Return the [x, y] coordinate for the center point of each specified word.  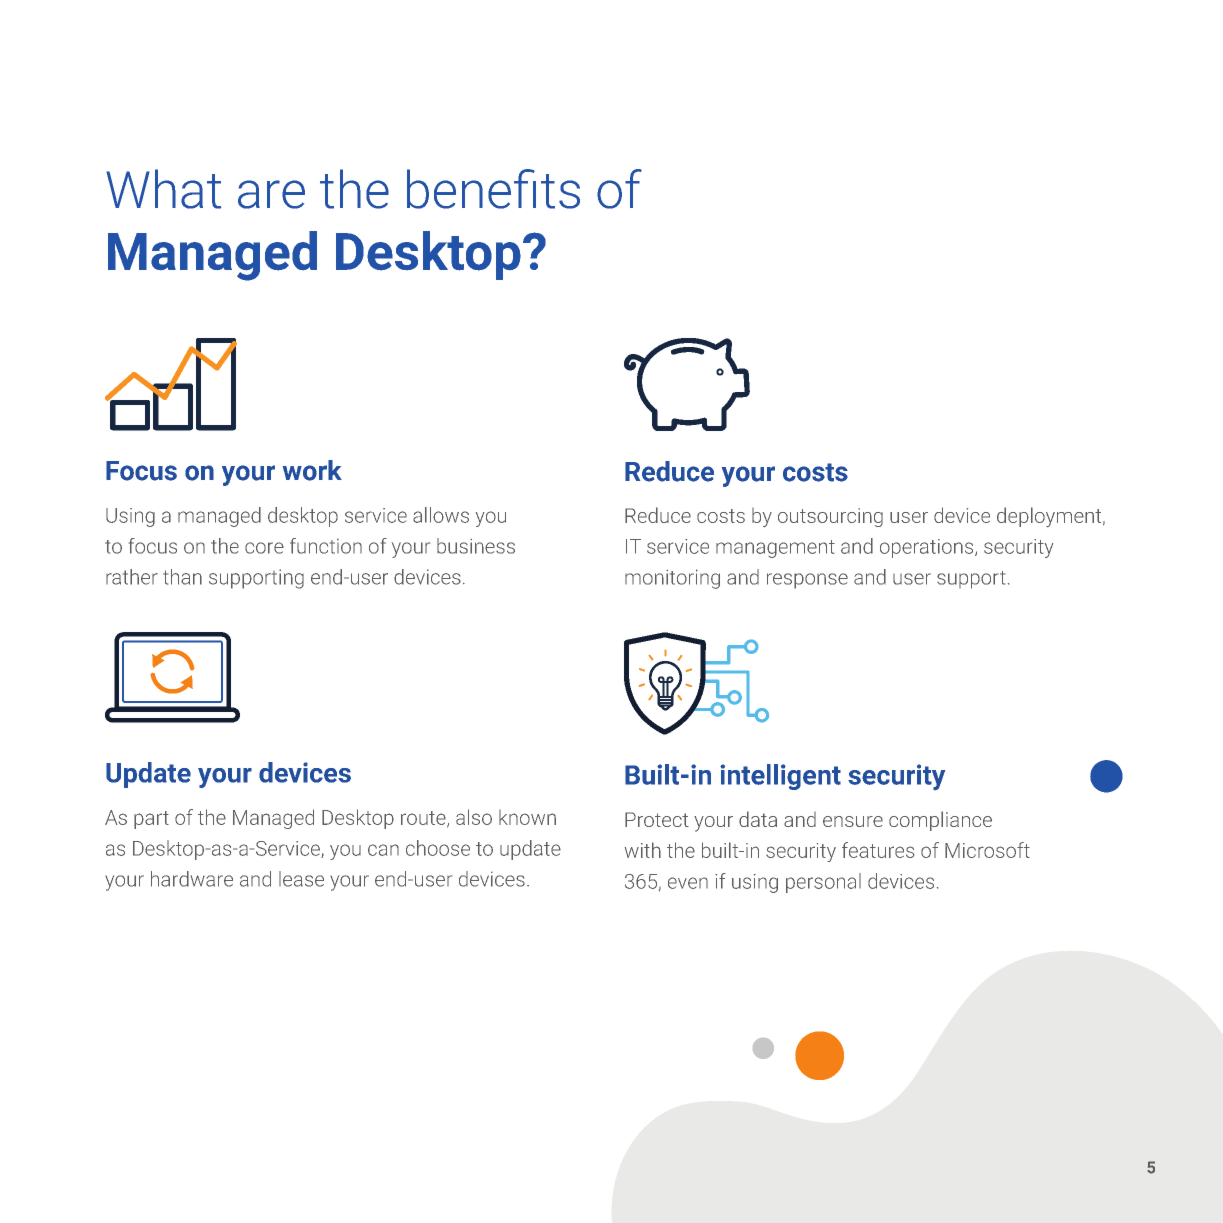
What [163, 189]
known [527, 817]
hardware [192, 879]
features [878, 850]
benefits [493, 189]
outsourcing [830, 517]
